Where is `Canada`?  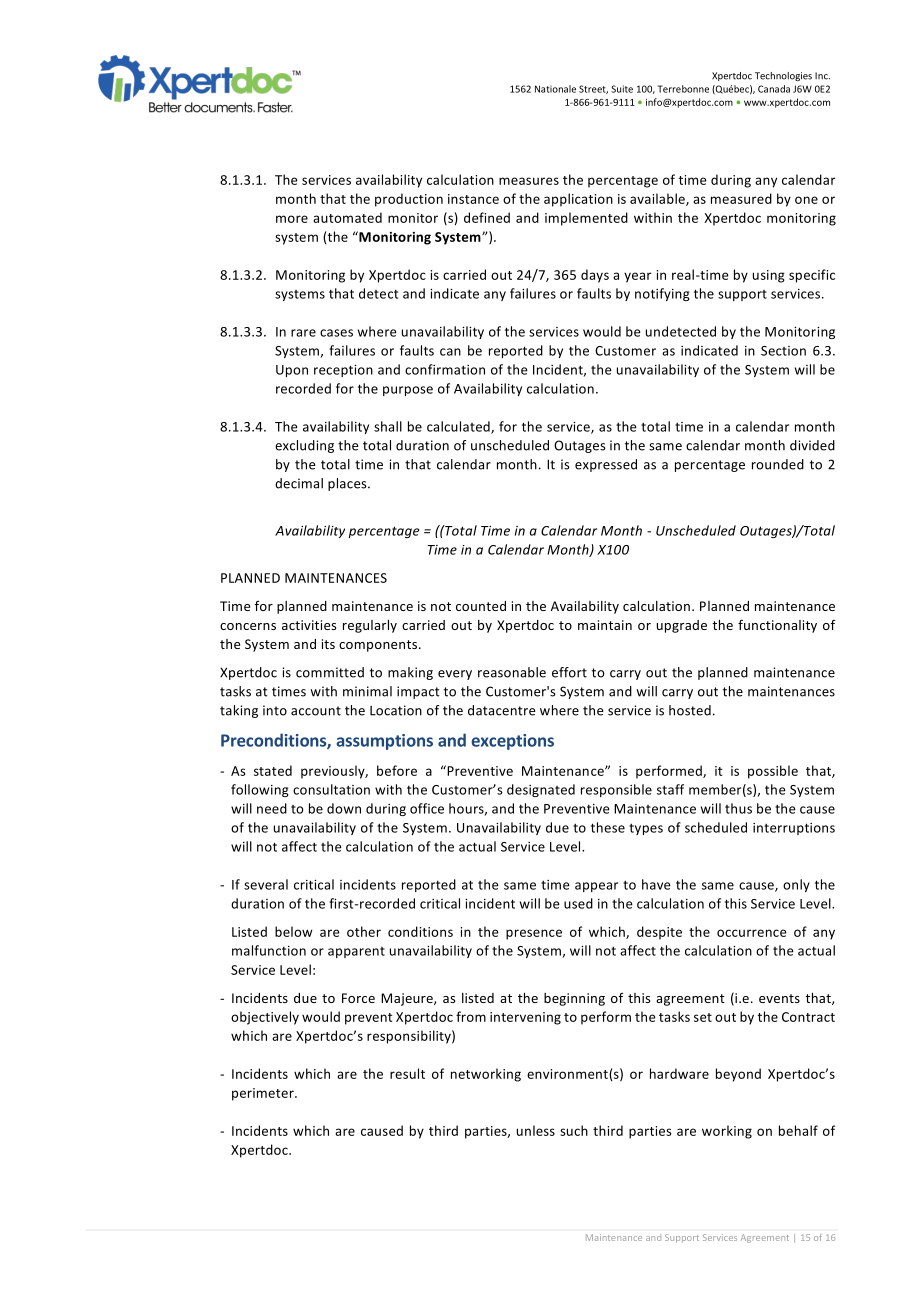 Canada is located at coordinates (774, 89).
